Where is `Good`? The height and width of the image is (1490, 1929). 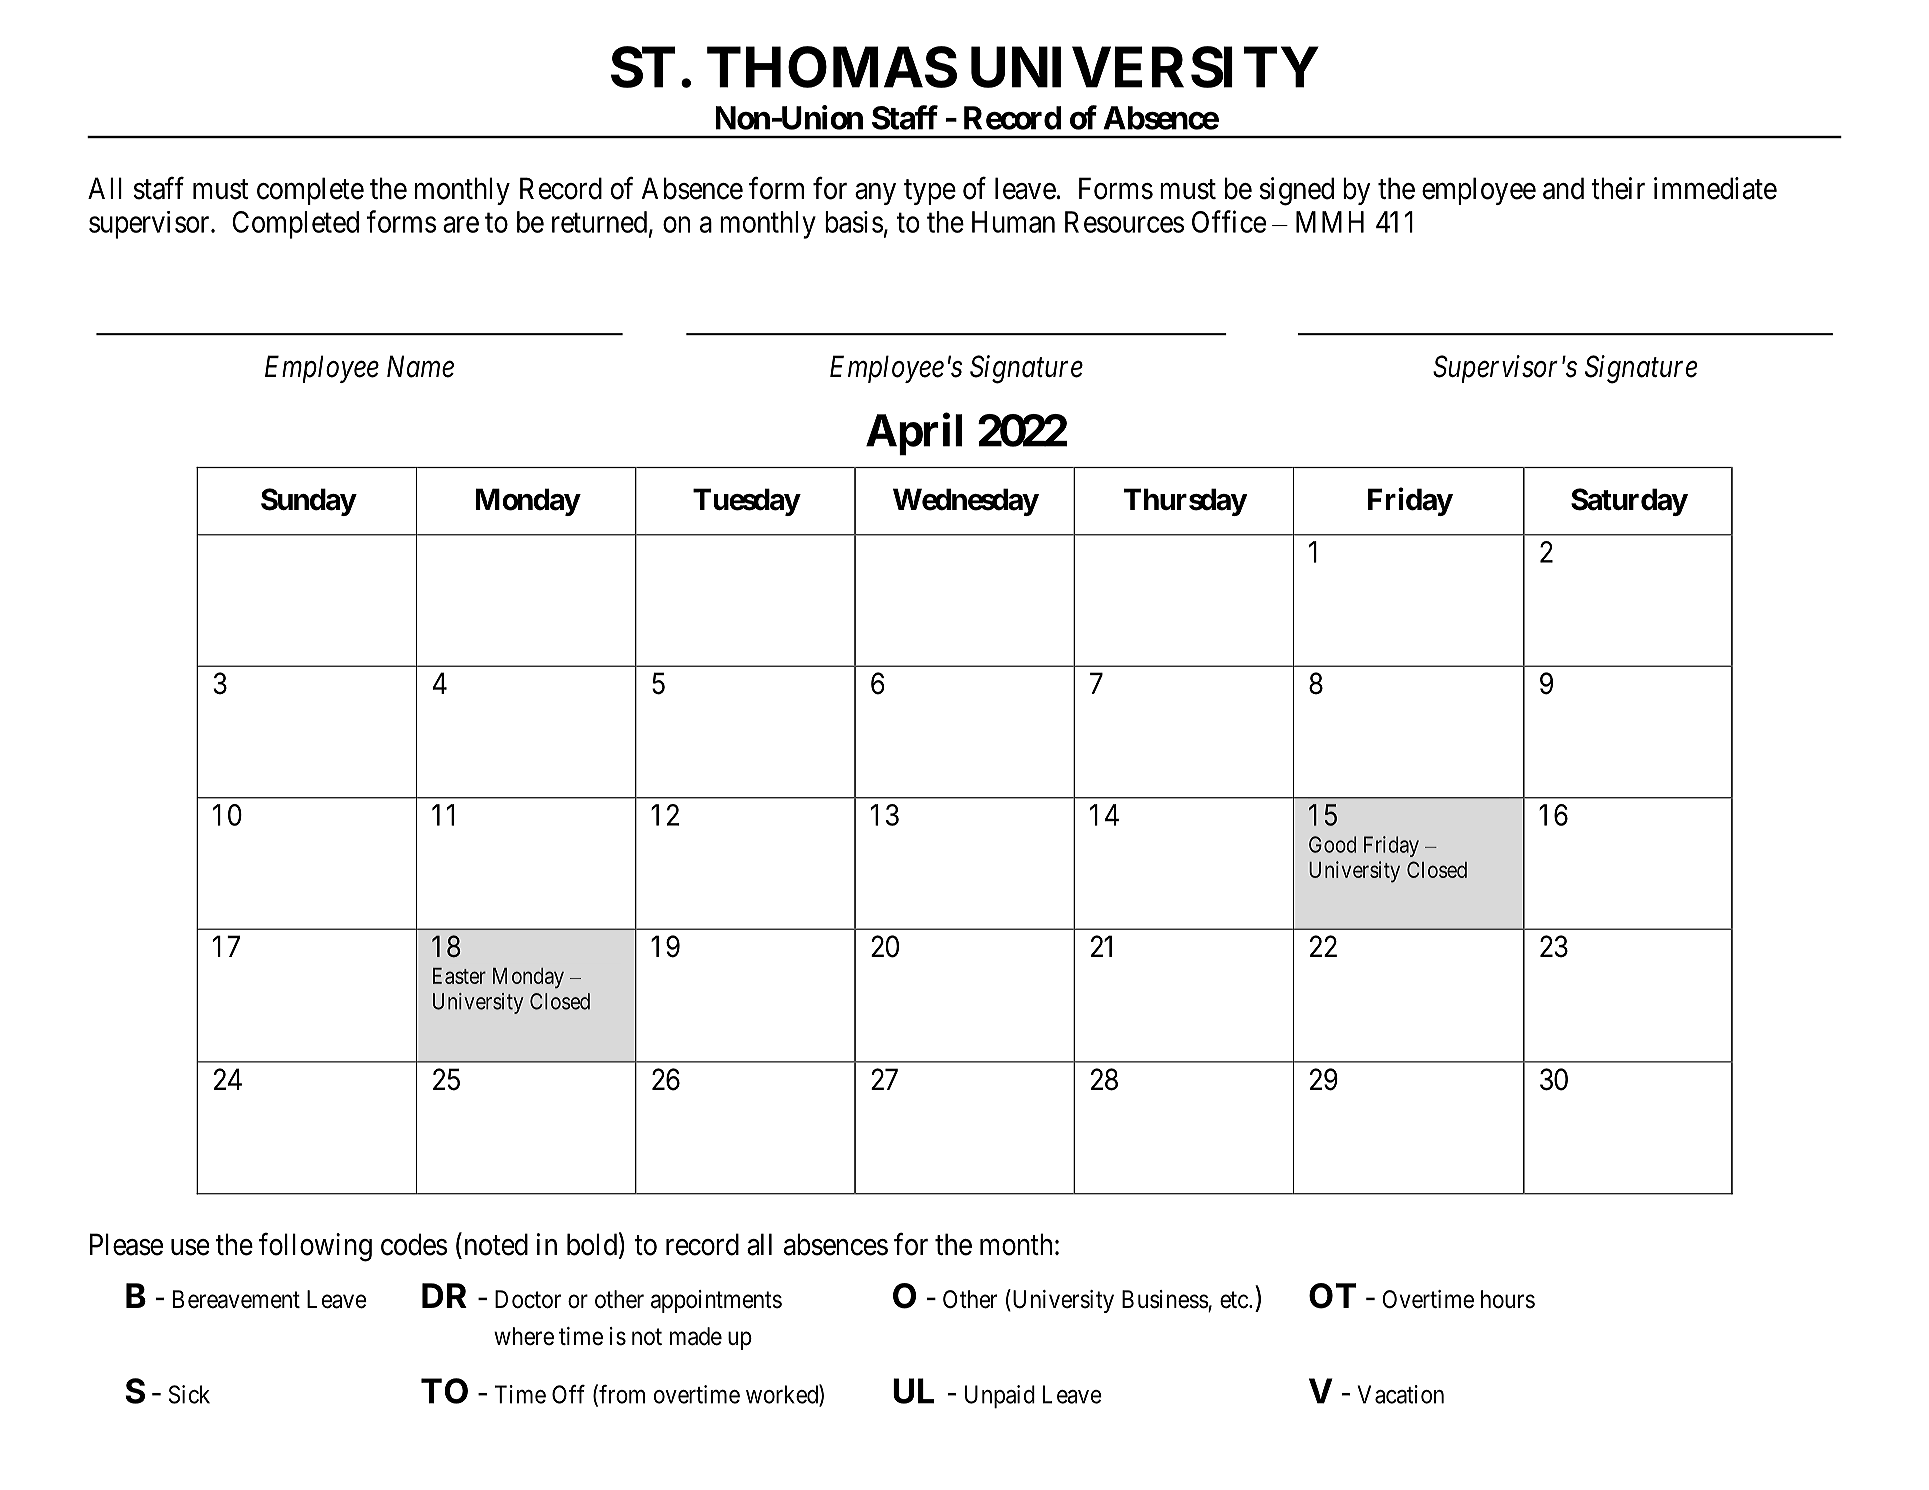
Good is located at coordinates (1332, 844).
